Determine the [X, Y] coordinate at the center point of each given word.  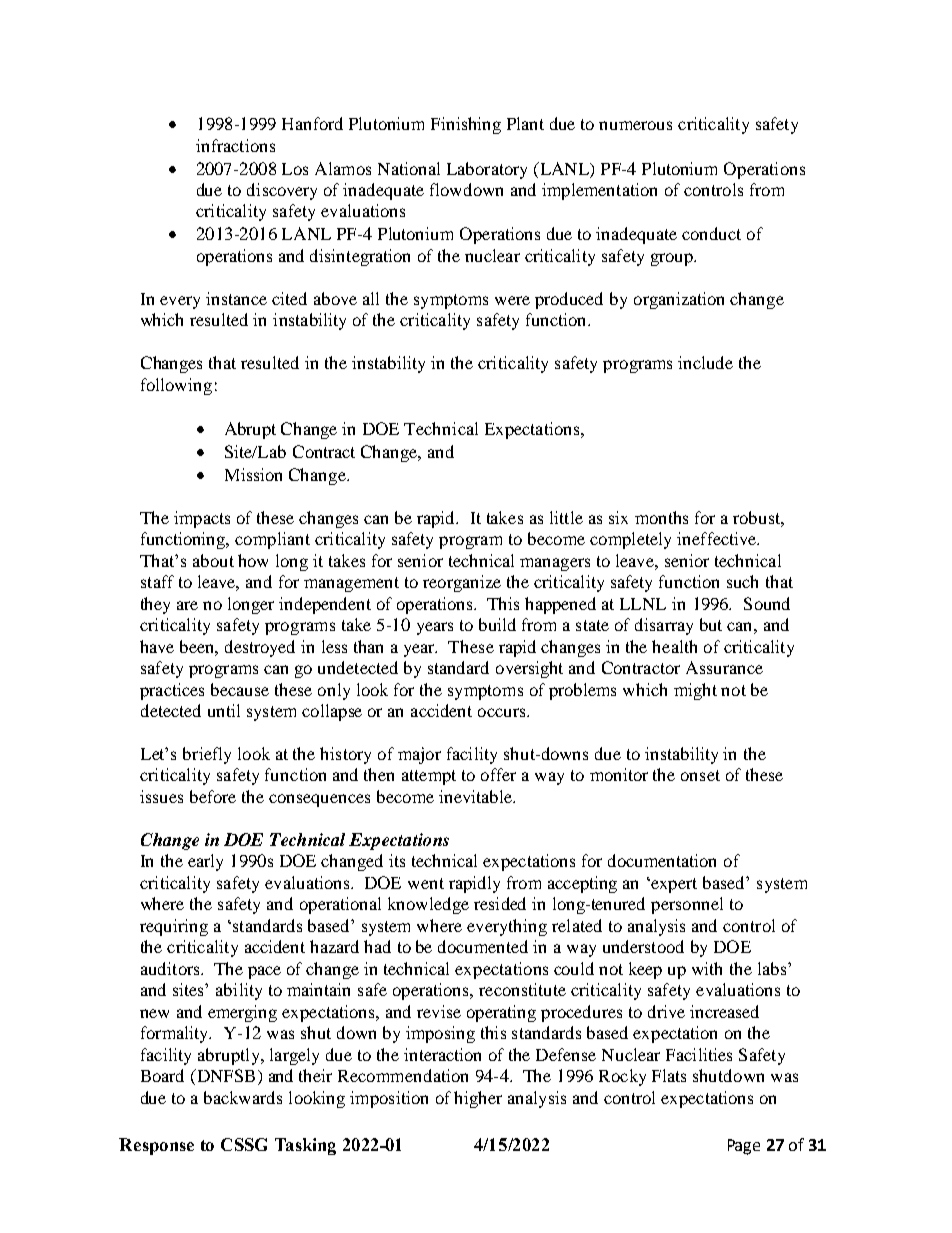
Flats [669, 1075]
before [213, 796]
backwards [243, 1097]
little [566, 517]
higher [478, 1099]
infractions [235, 145]
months [661, 517]
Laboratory [487, 170]
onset [700, 775]
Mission [253, 474]
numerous [635, 125]
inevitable [477, 796]
